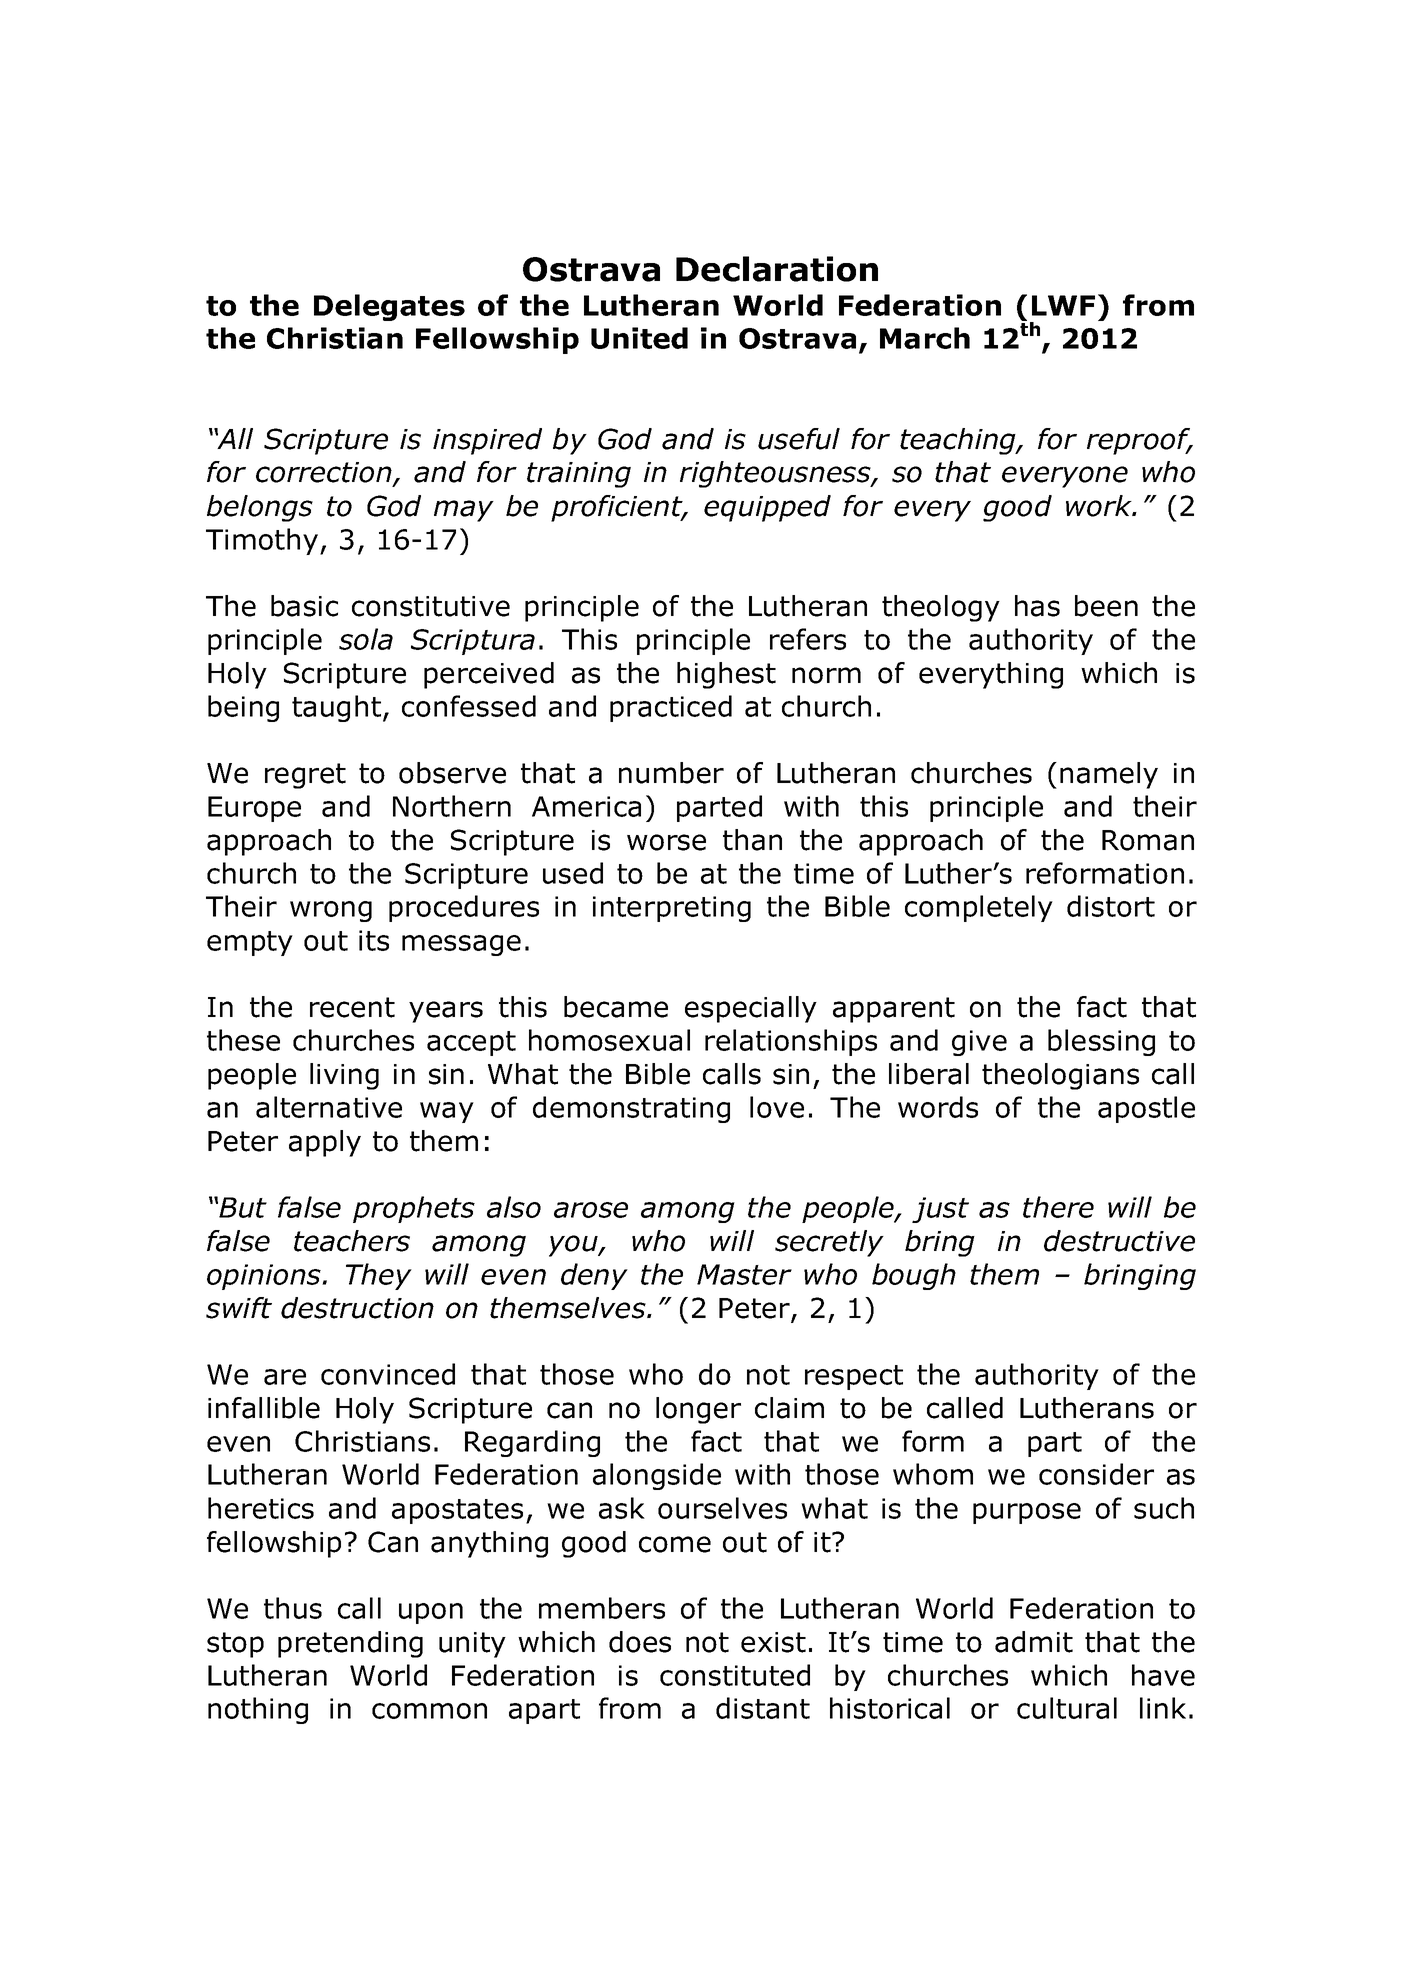 The width and height of the screenshot is (1401, 1982). What do you see at coordinates (925, 338) in the screenshot?
I see `March` at bounding box center [925, 338].
